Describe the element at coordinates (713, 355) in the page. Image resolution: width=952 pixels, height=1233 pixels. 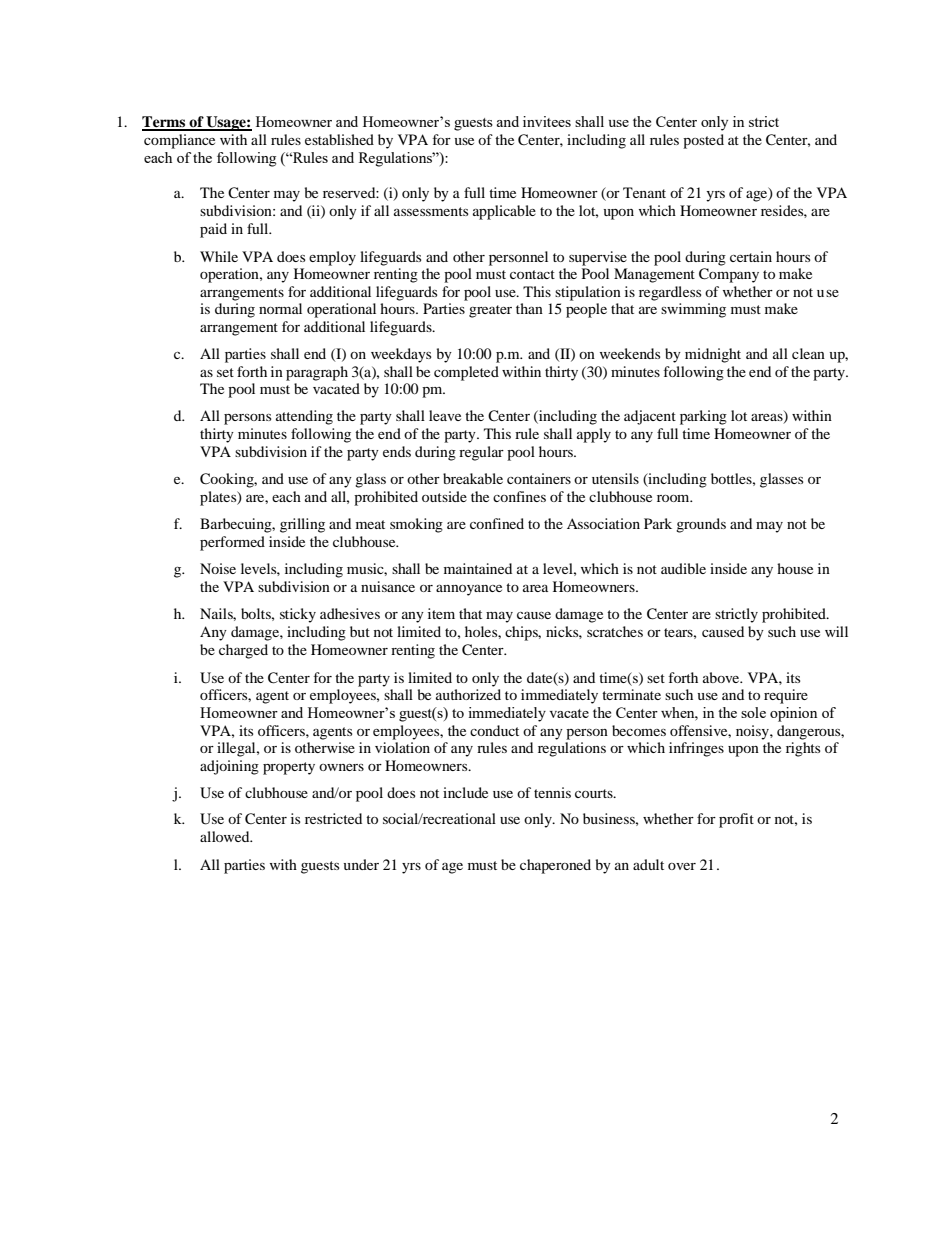
I see `midnight` at that location.
